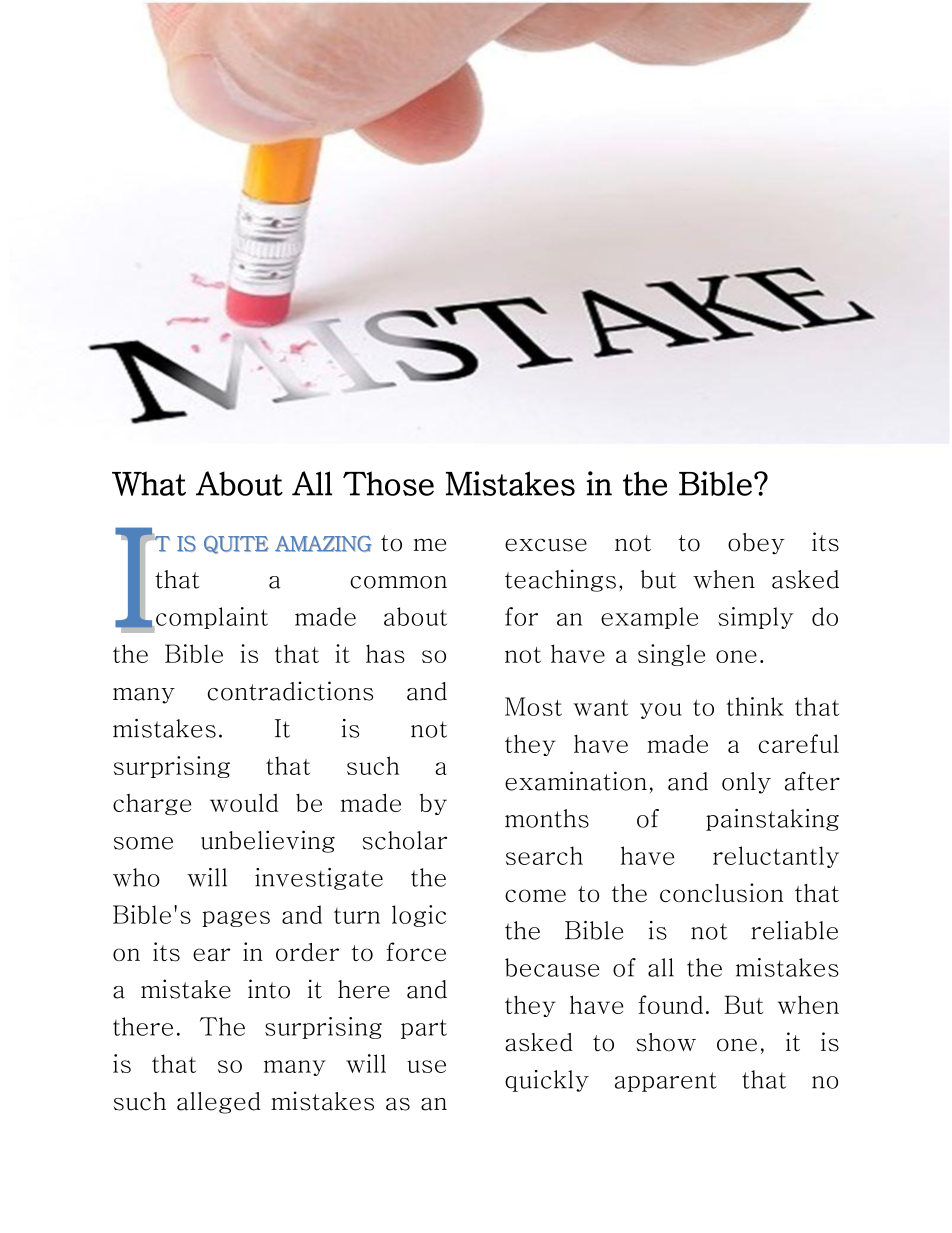 The height and width of the page is (1233, 952). Describe the element at coordinates (756, 544) in the page. I see `obey` at that location.
